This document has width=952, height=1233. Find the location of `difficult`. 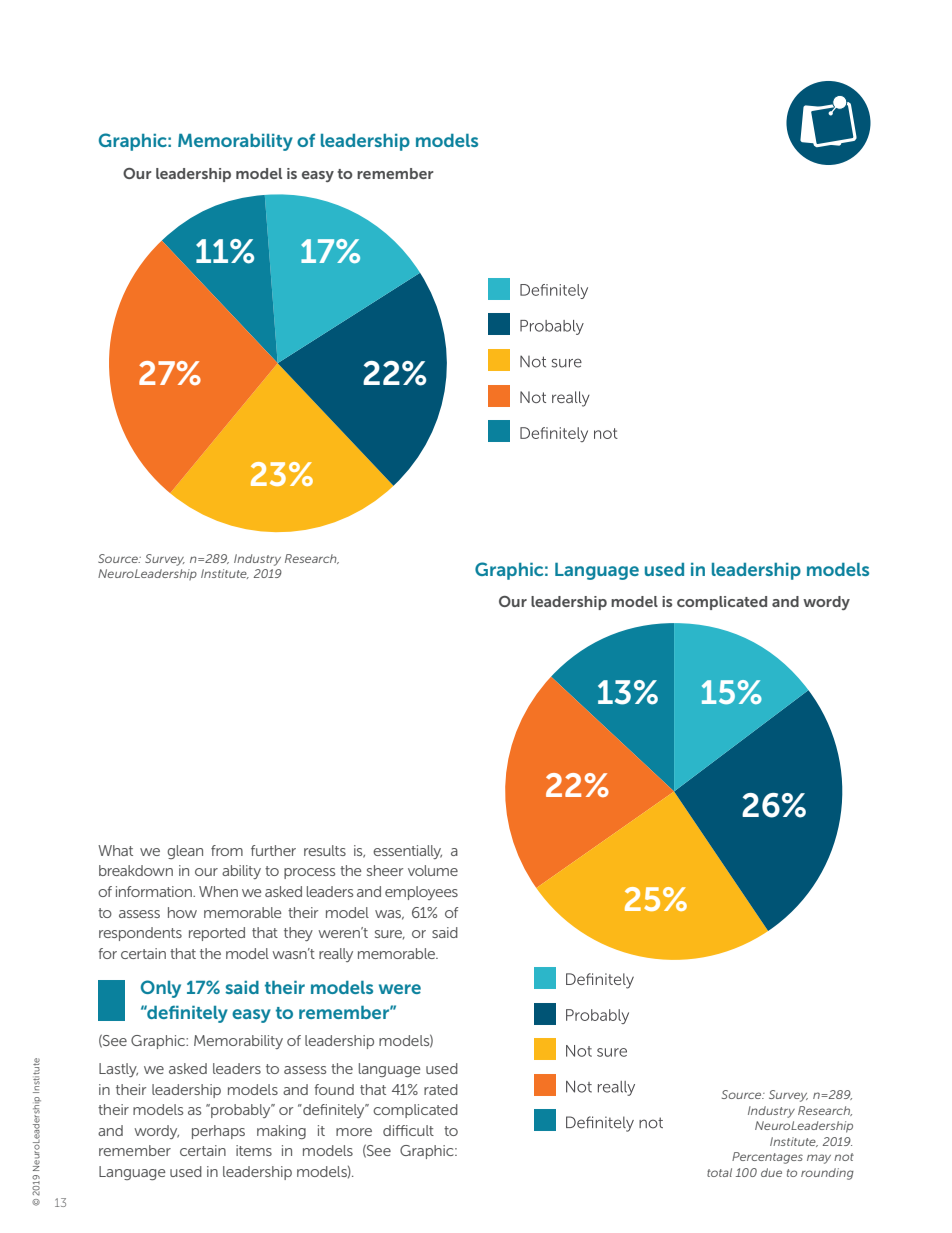

difficult is located at coordinates (408, 1130).
